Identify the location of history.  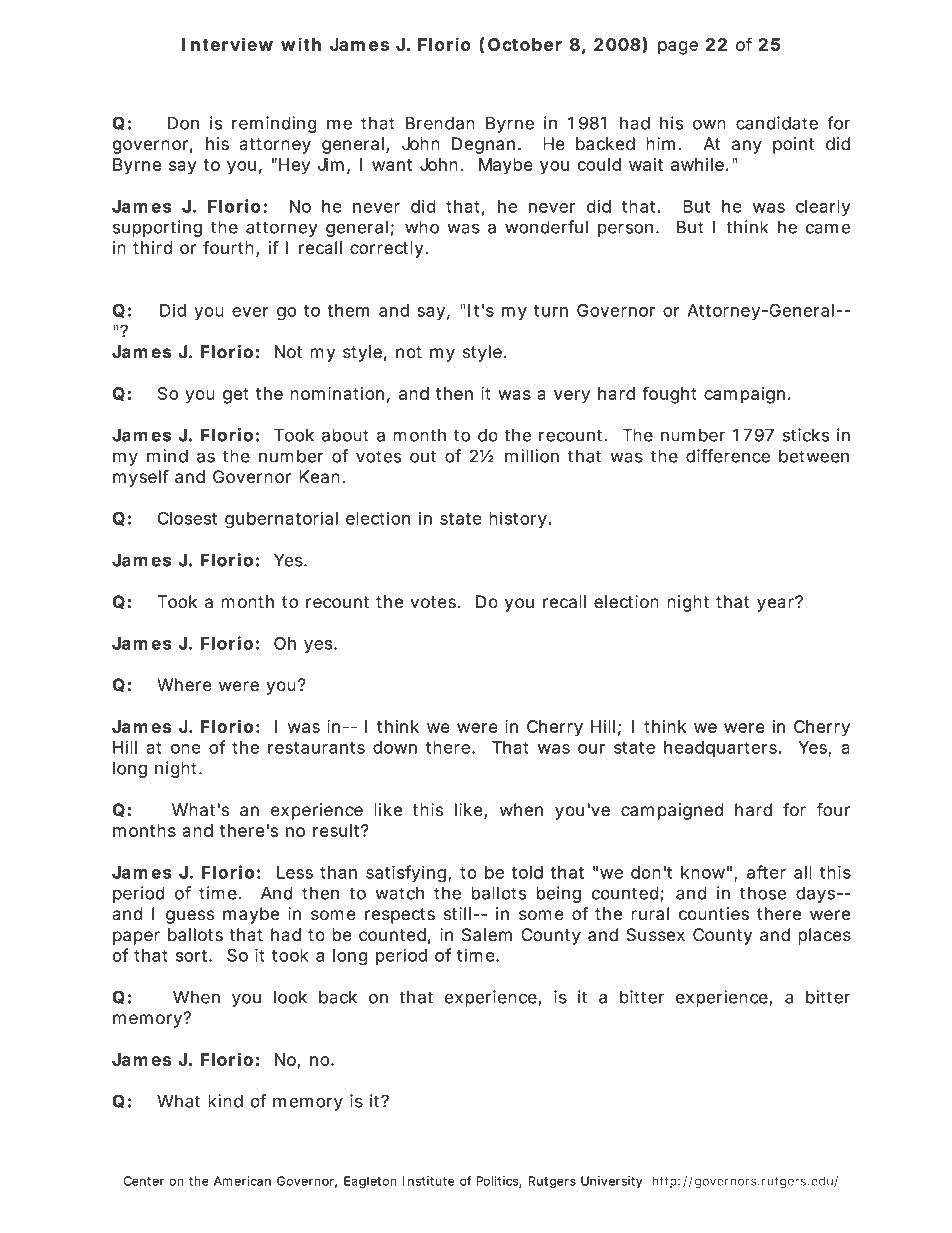
(518, 519).
